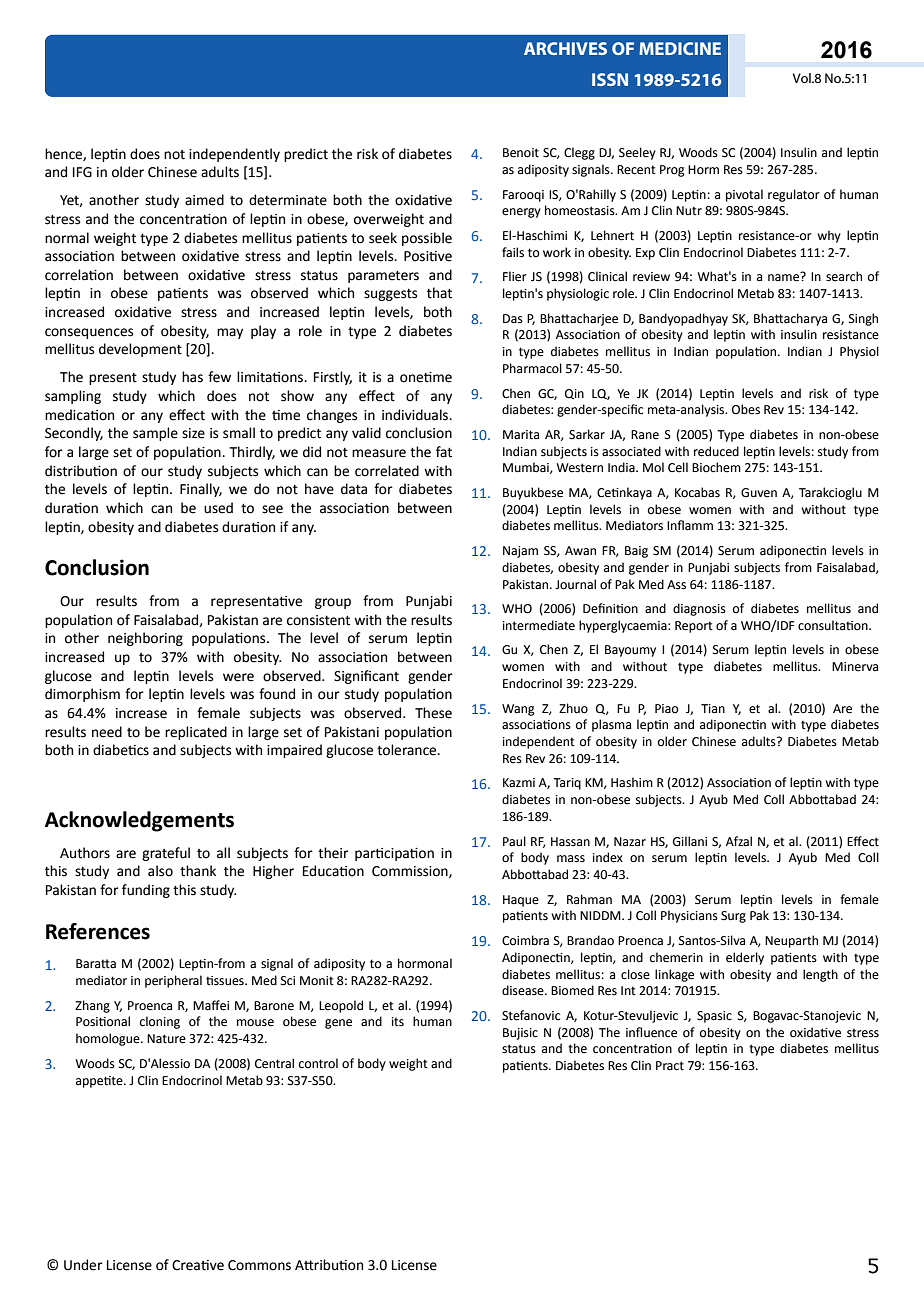  What do you see at coordinates (733, 917) in the page?
I see `Surg` at bounding box center [733, 917].
